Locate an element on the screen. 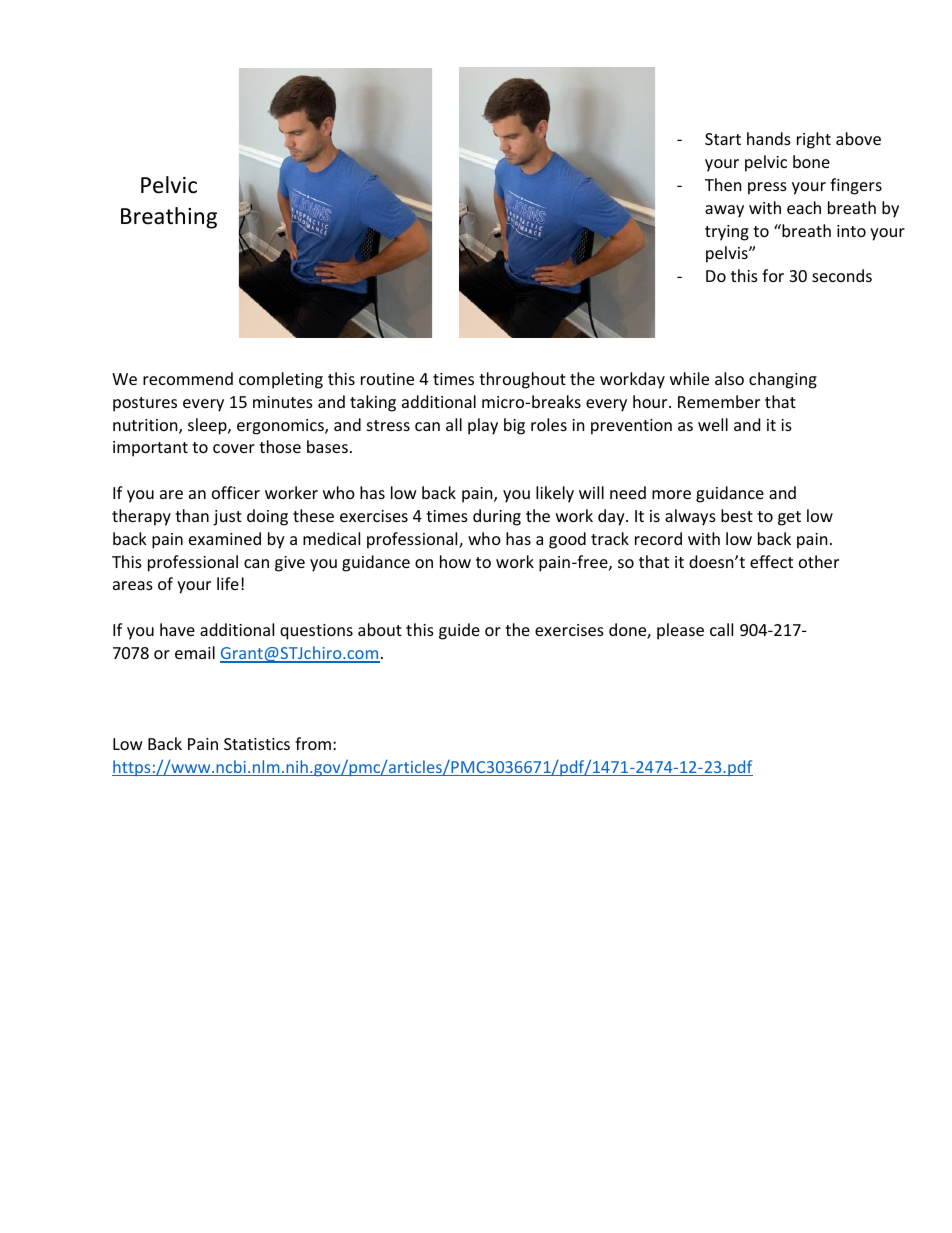  play is located at coordinates (483, 426).
